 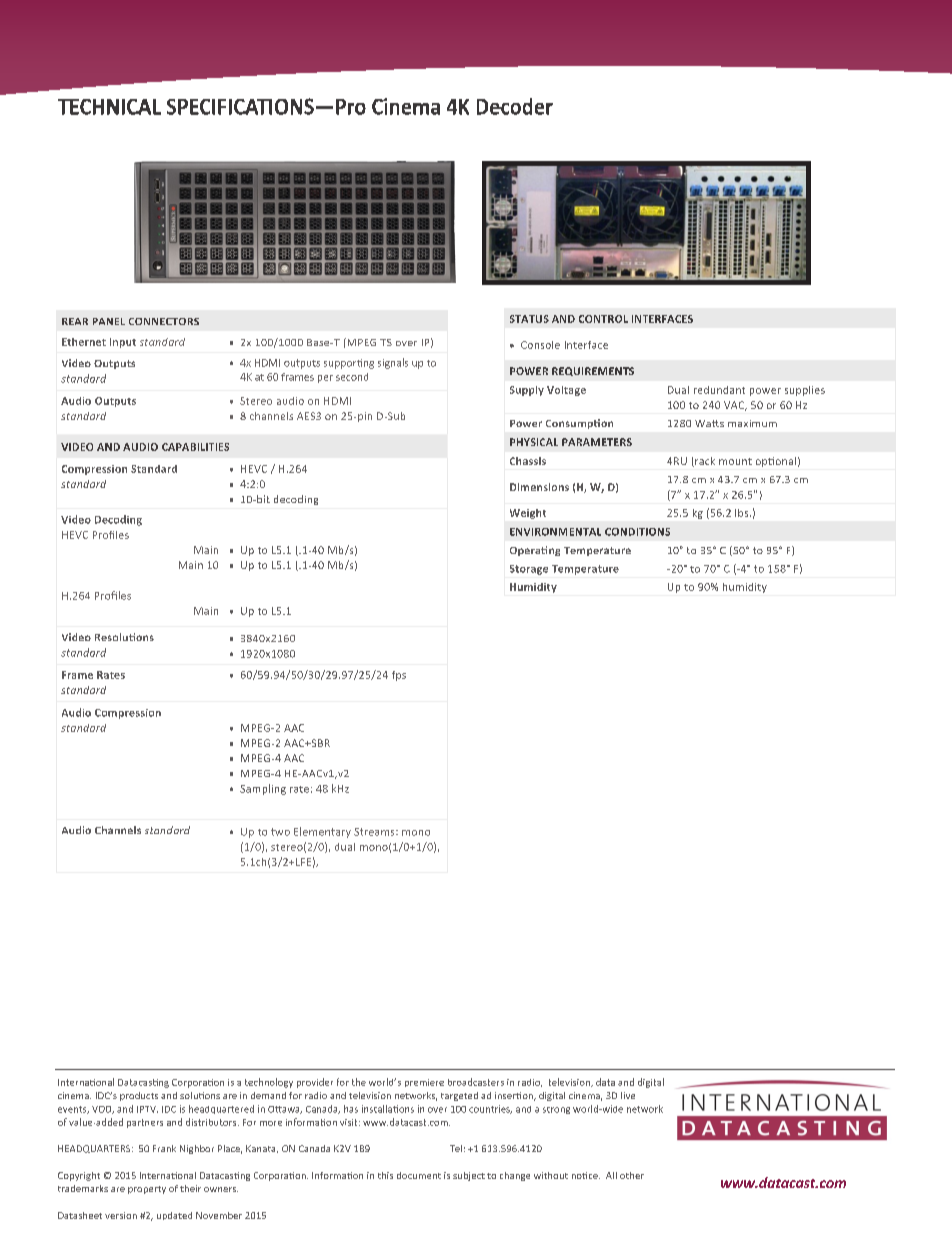 What do you see at coordinates (399, 676) in the screenshot?
I see `fps` at bounding box center [399, 676].
